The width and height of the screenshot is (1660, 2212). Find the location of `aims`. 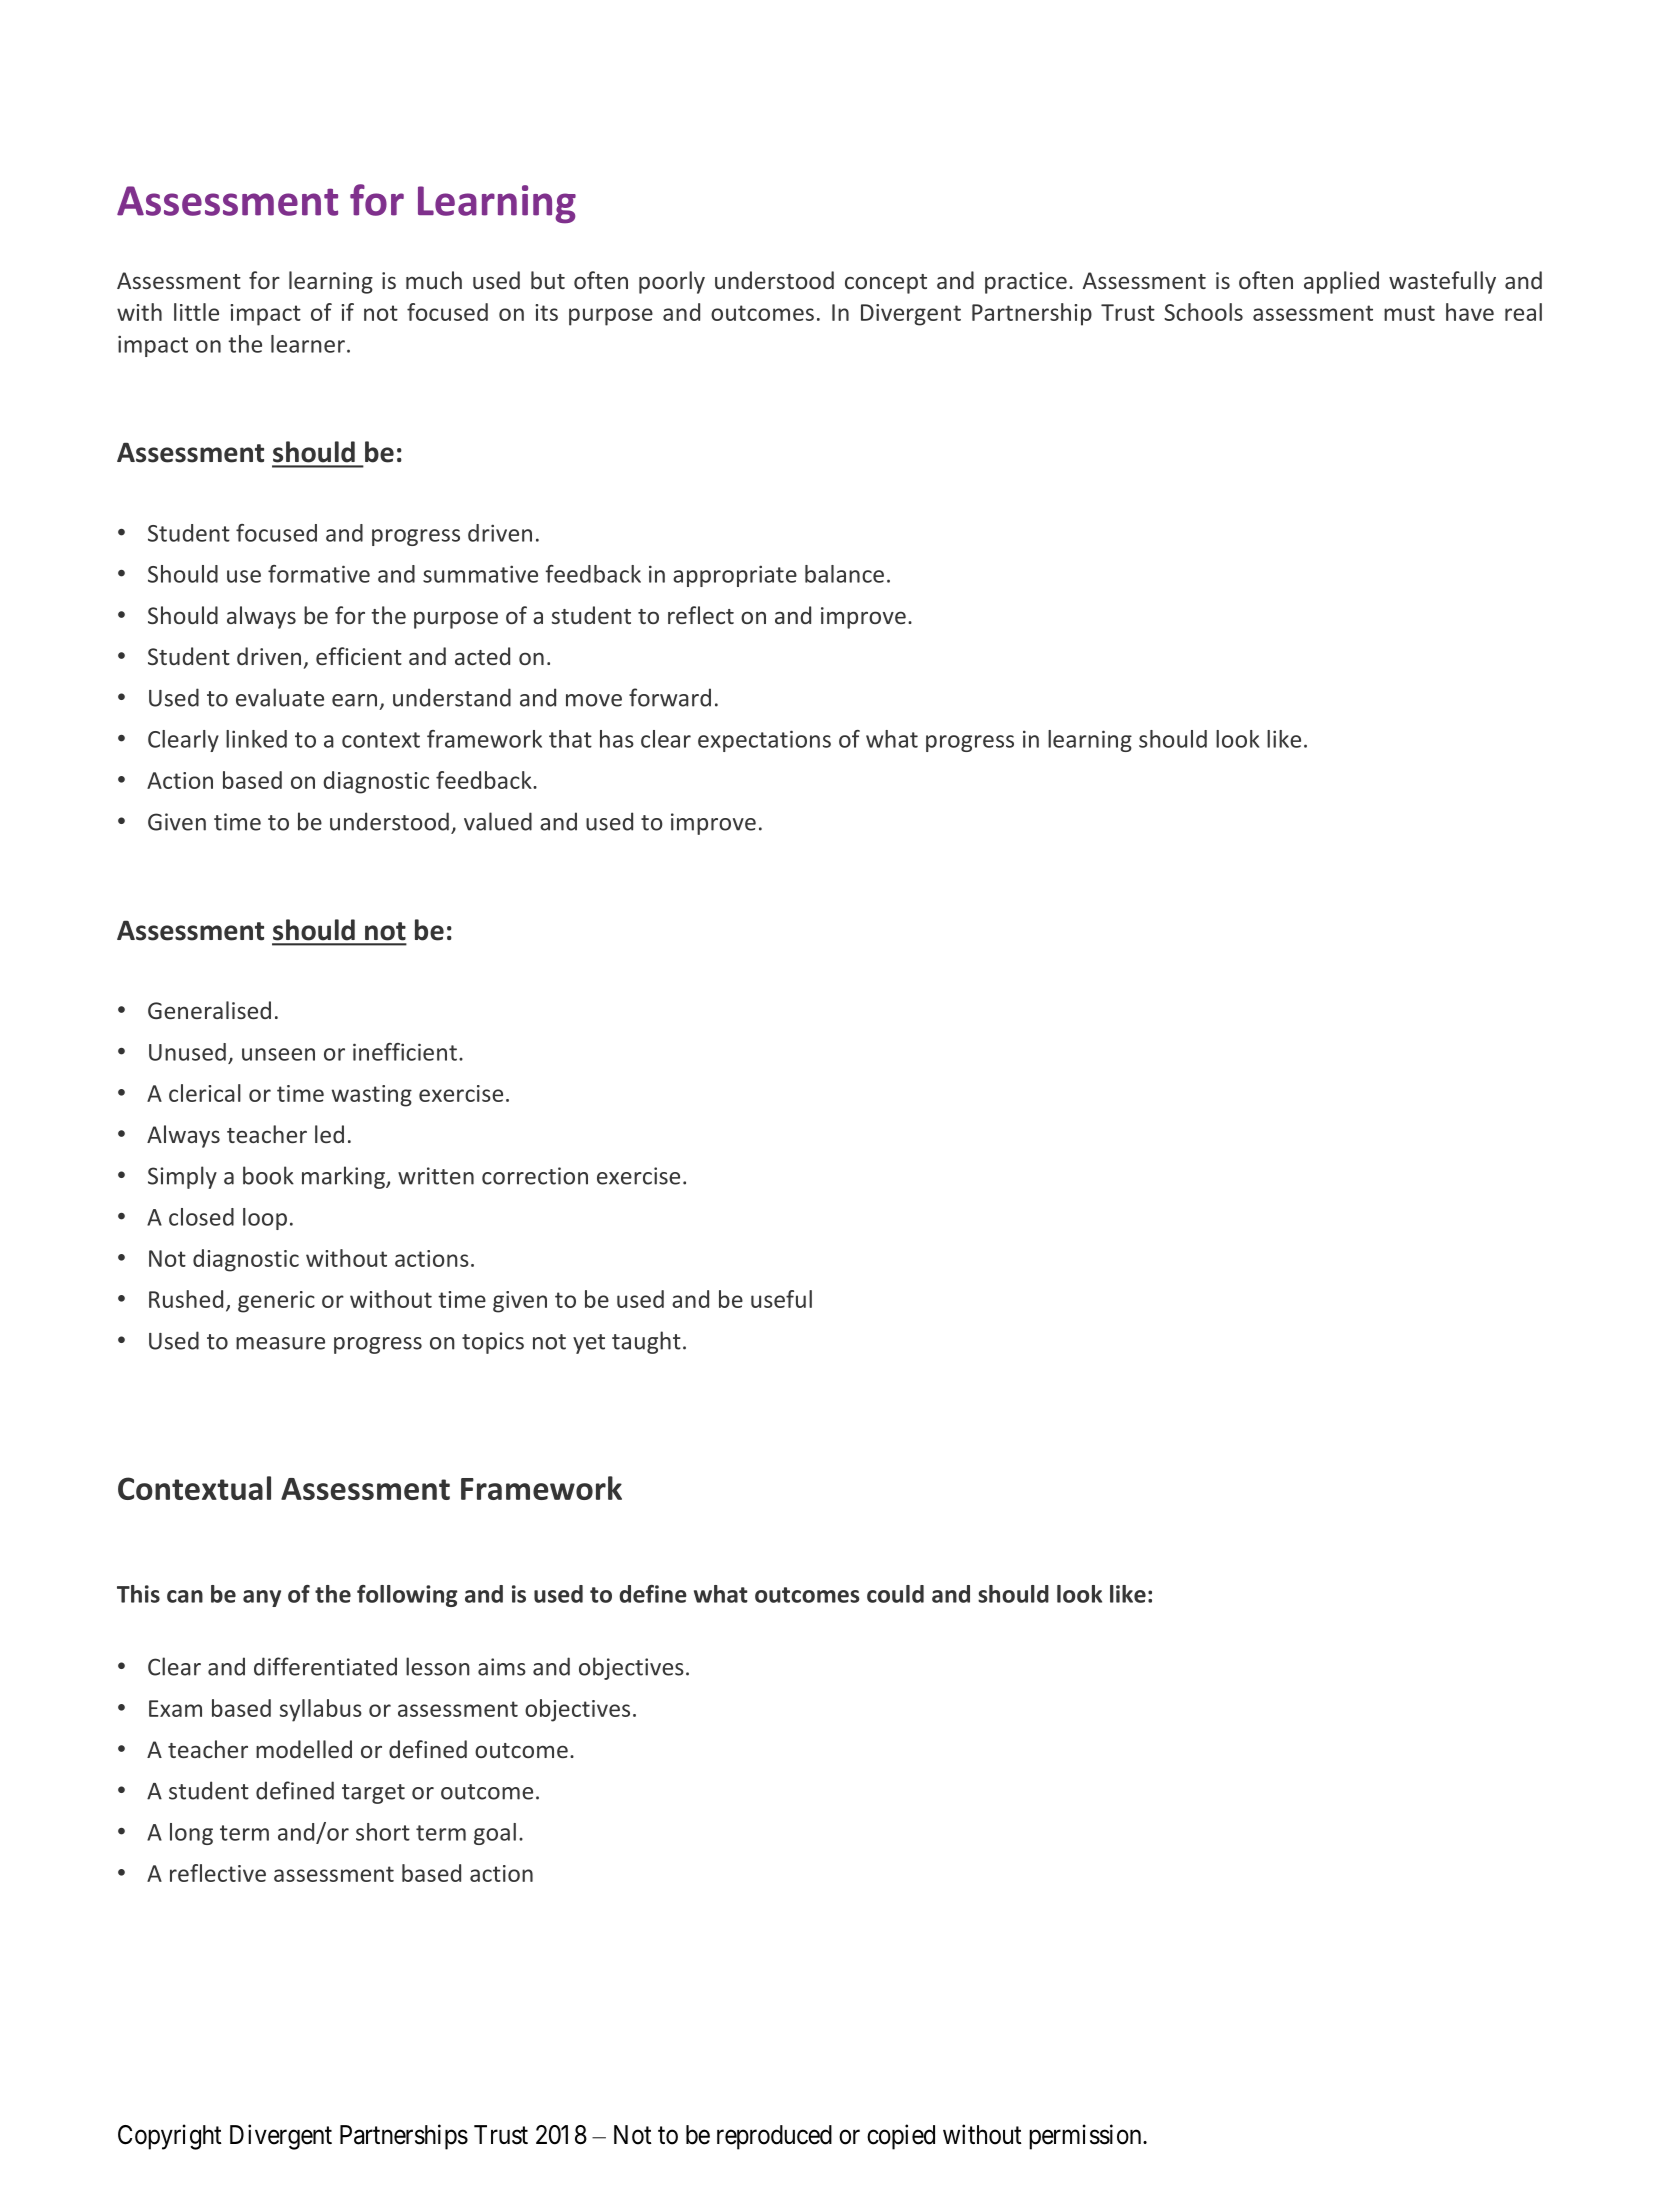

aims is located at coordinates (502, 1667).
